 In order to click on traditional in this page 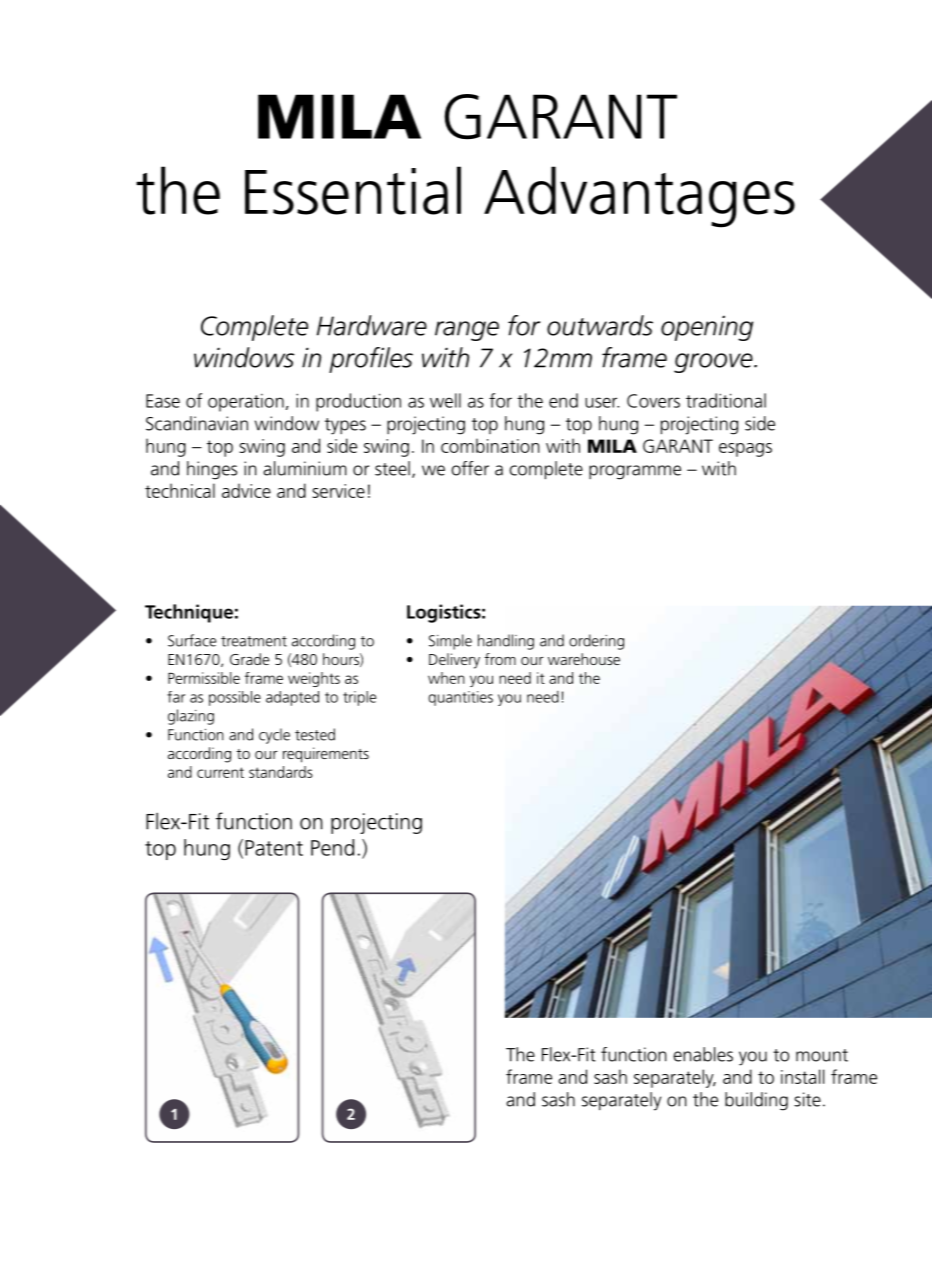, I will do `click(726, 400)`.
